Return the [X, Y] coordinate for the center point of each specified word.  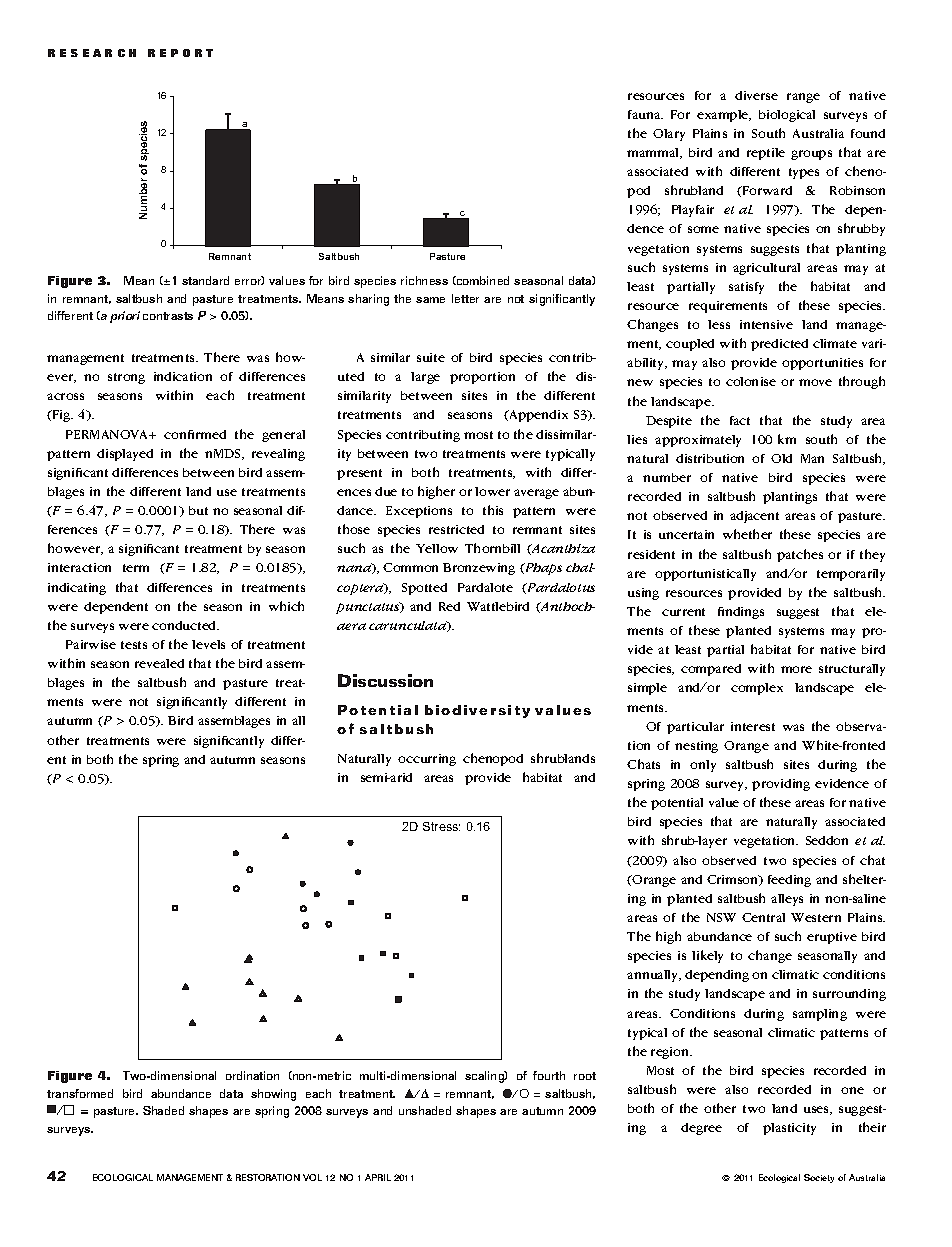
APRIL [378, 1177]
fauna [645, 114]
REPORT [180, 53]
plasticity [789, 1129]
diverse [756, 95]
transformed [80, 1093]
